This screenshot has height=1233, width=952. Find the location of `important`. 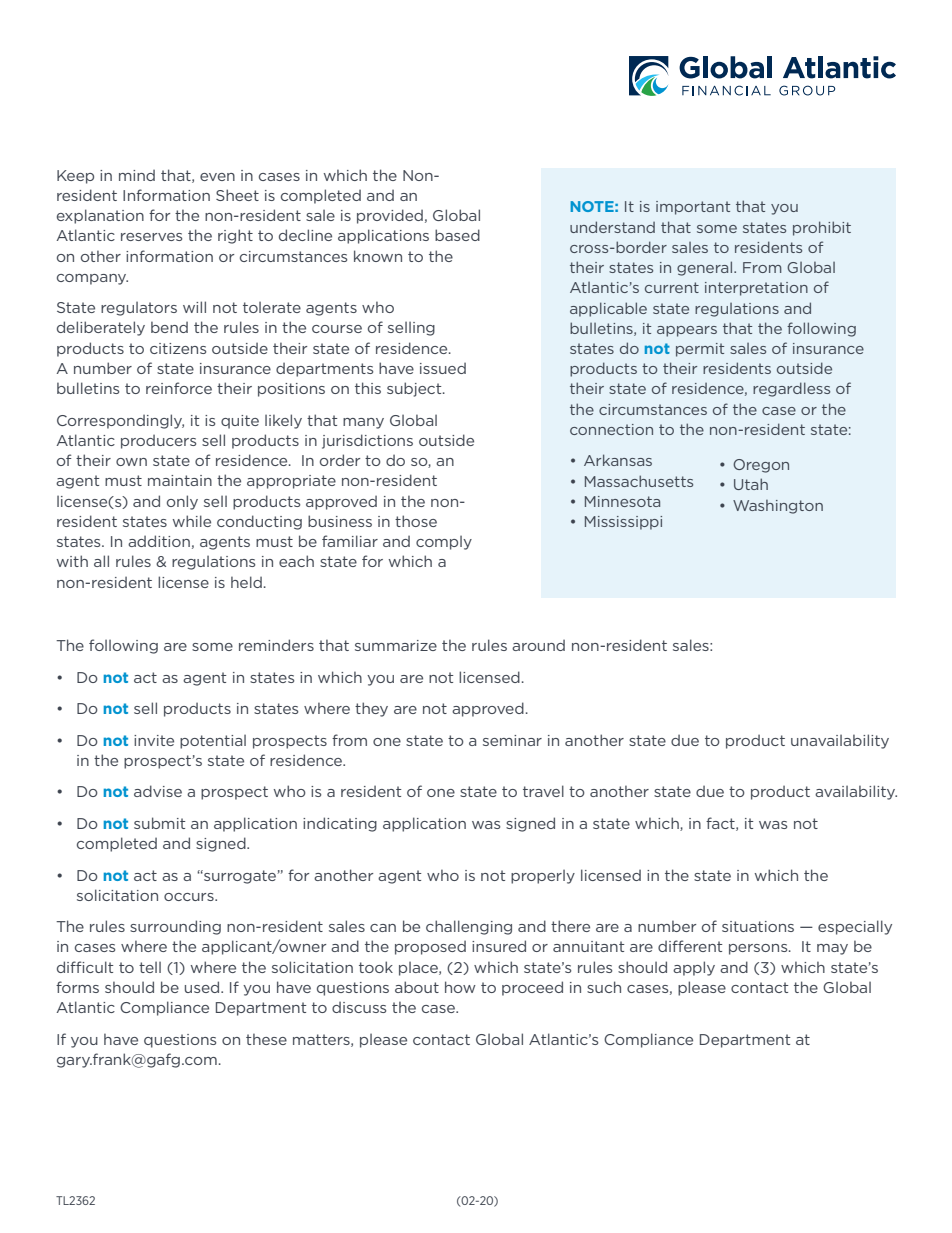

important is located at coordinates (693, 208).
